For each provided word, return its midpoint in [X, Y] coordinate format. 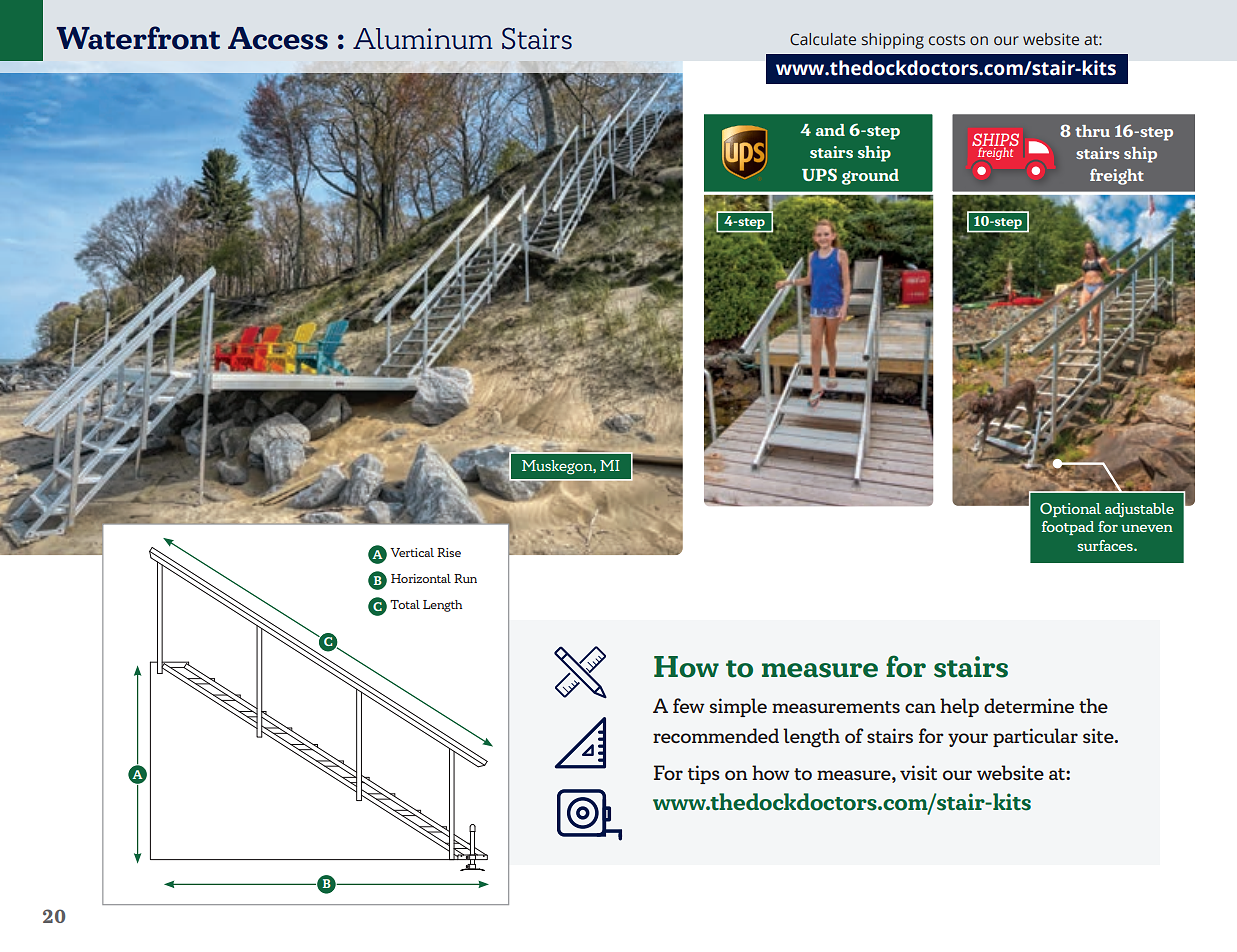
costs [947, 40]
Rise [449, 552]
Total [405, 604]
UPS [819, 174]
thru [1092, 131]
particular [1035, 737]
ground [870, 177]
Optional [1070, 510]
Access [278, 38]
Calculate [823, 39]
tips [704, 774]
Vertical [412, 552]
